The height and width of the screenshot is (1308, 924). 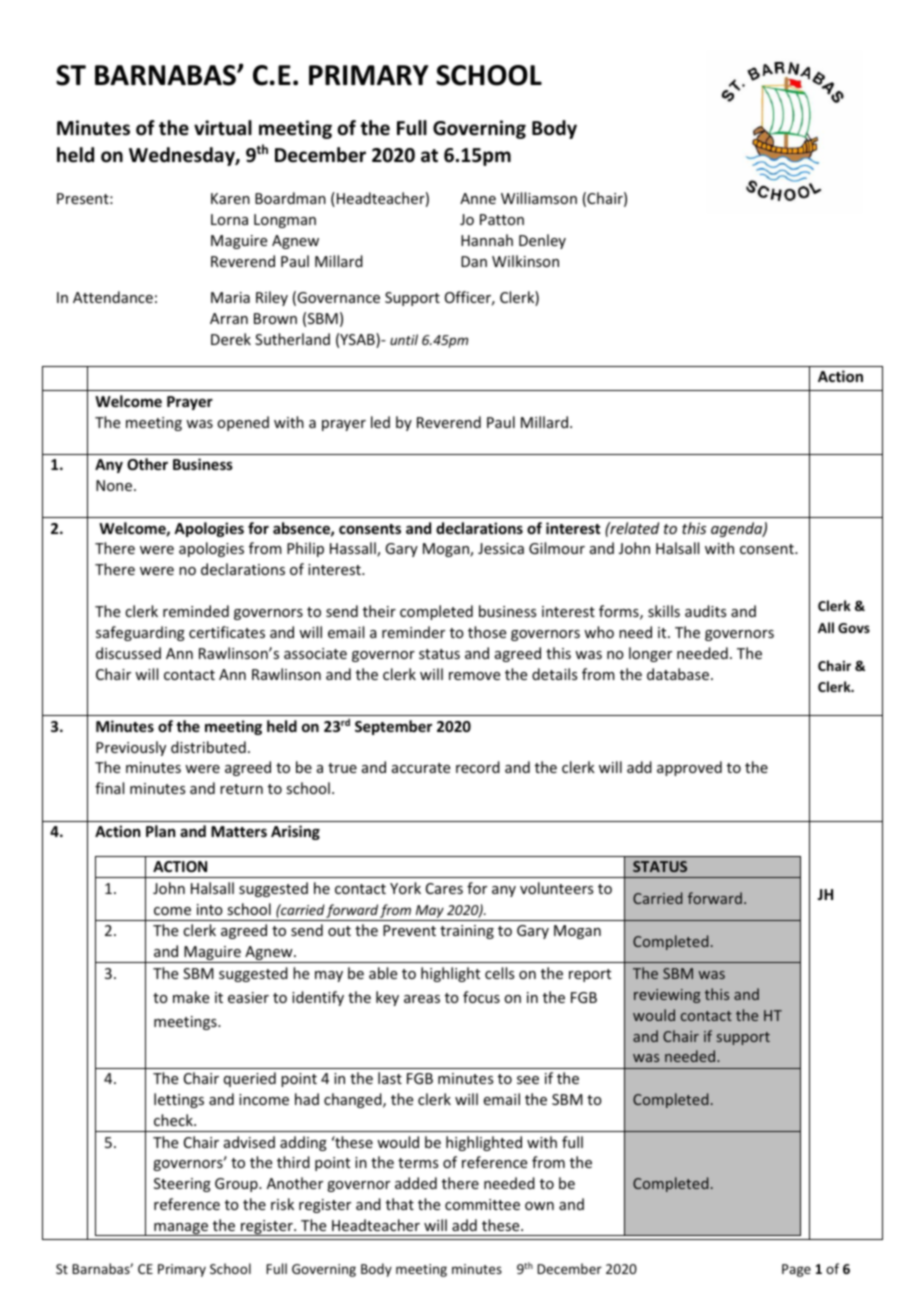 What do you see at coordinates (478, 198) in the screenshot?
I see `Anne` at bounding box center [478, 198].
